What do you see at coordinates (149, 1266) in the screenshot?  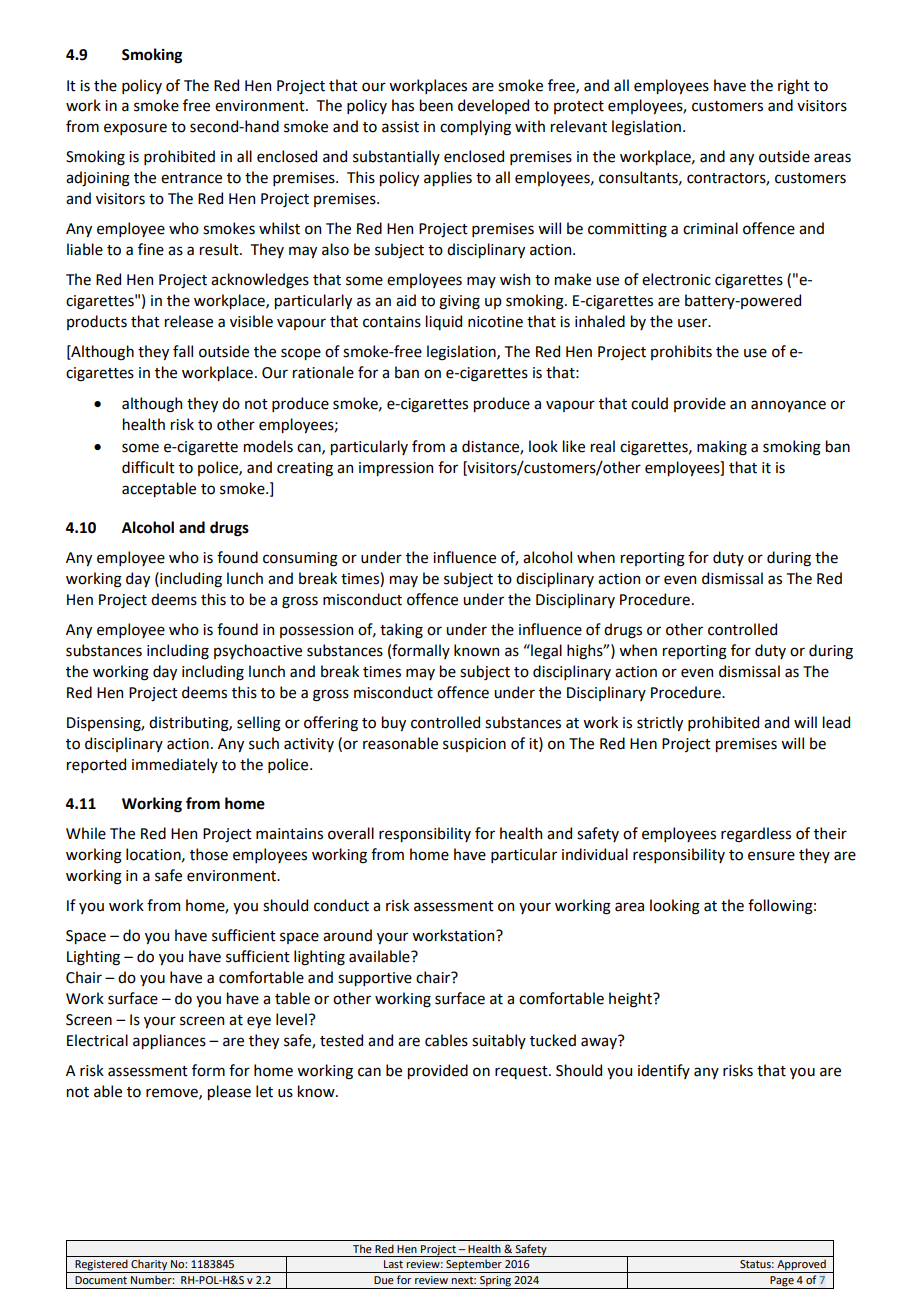 I see `Charity` at bounding box center [149, 1266].
